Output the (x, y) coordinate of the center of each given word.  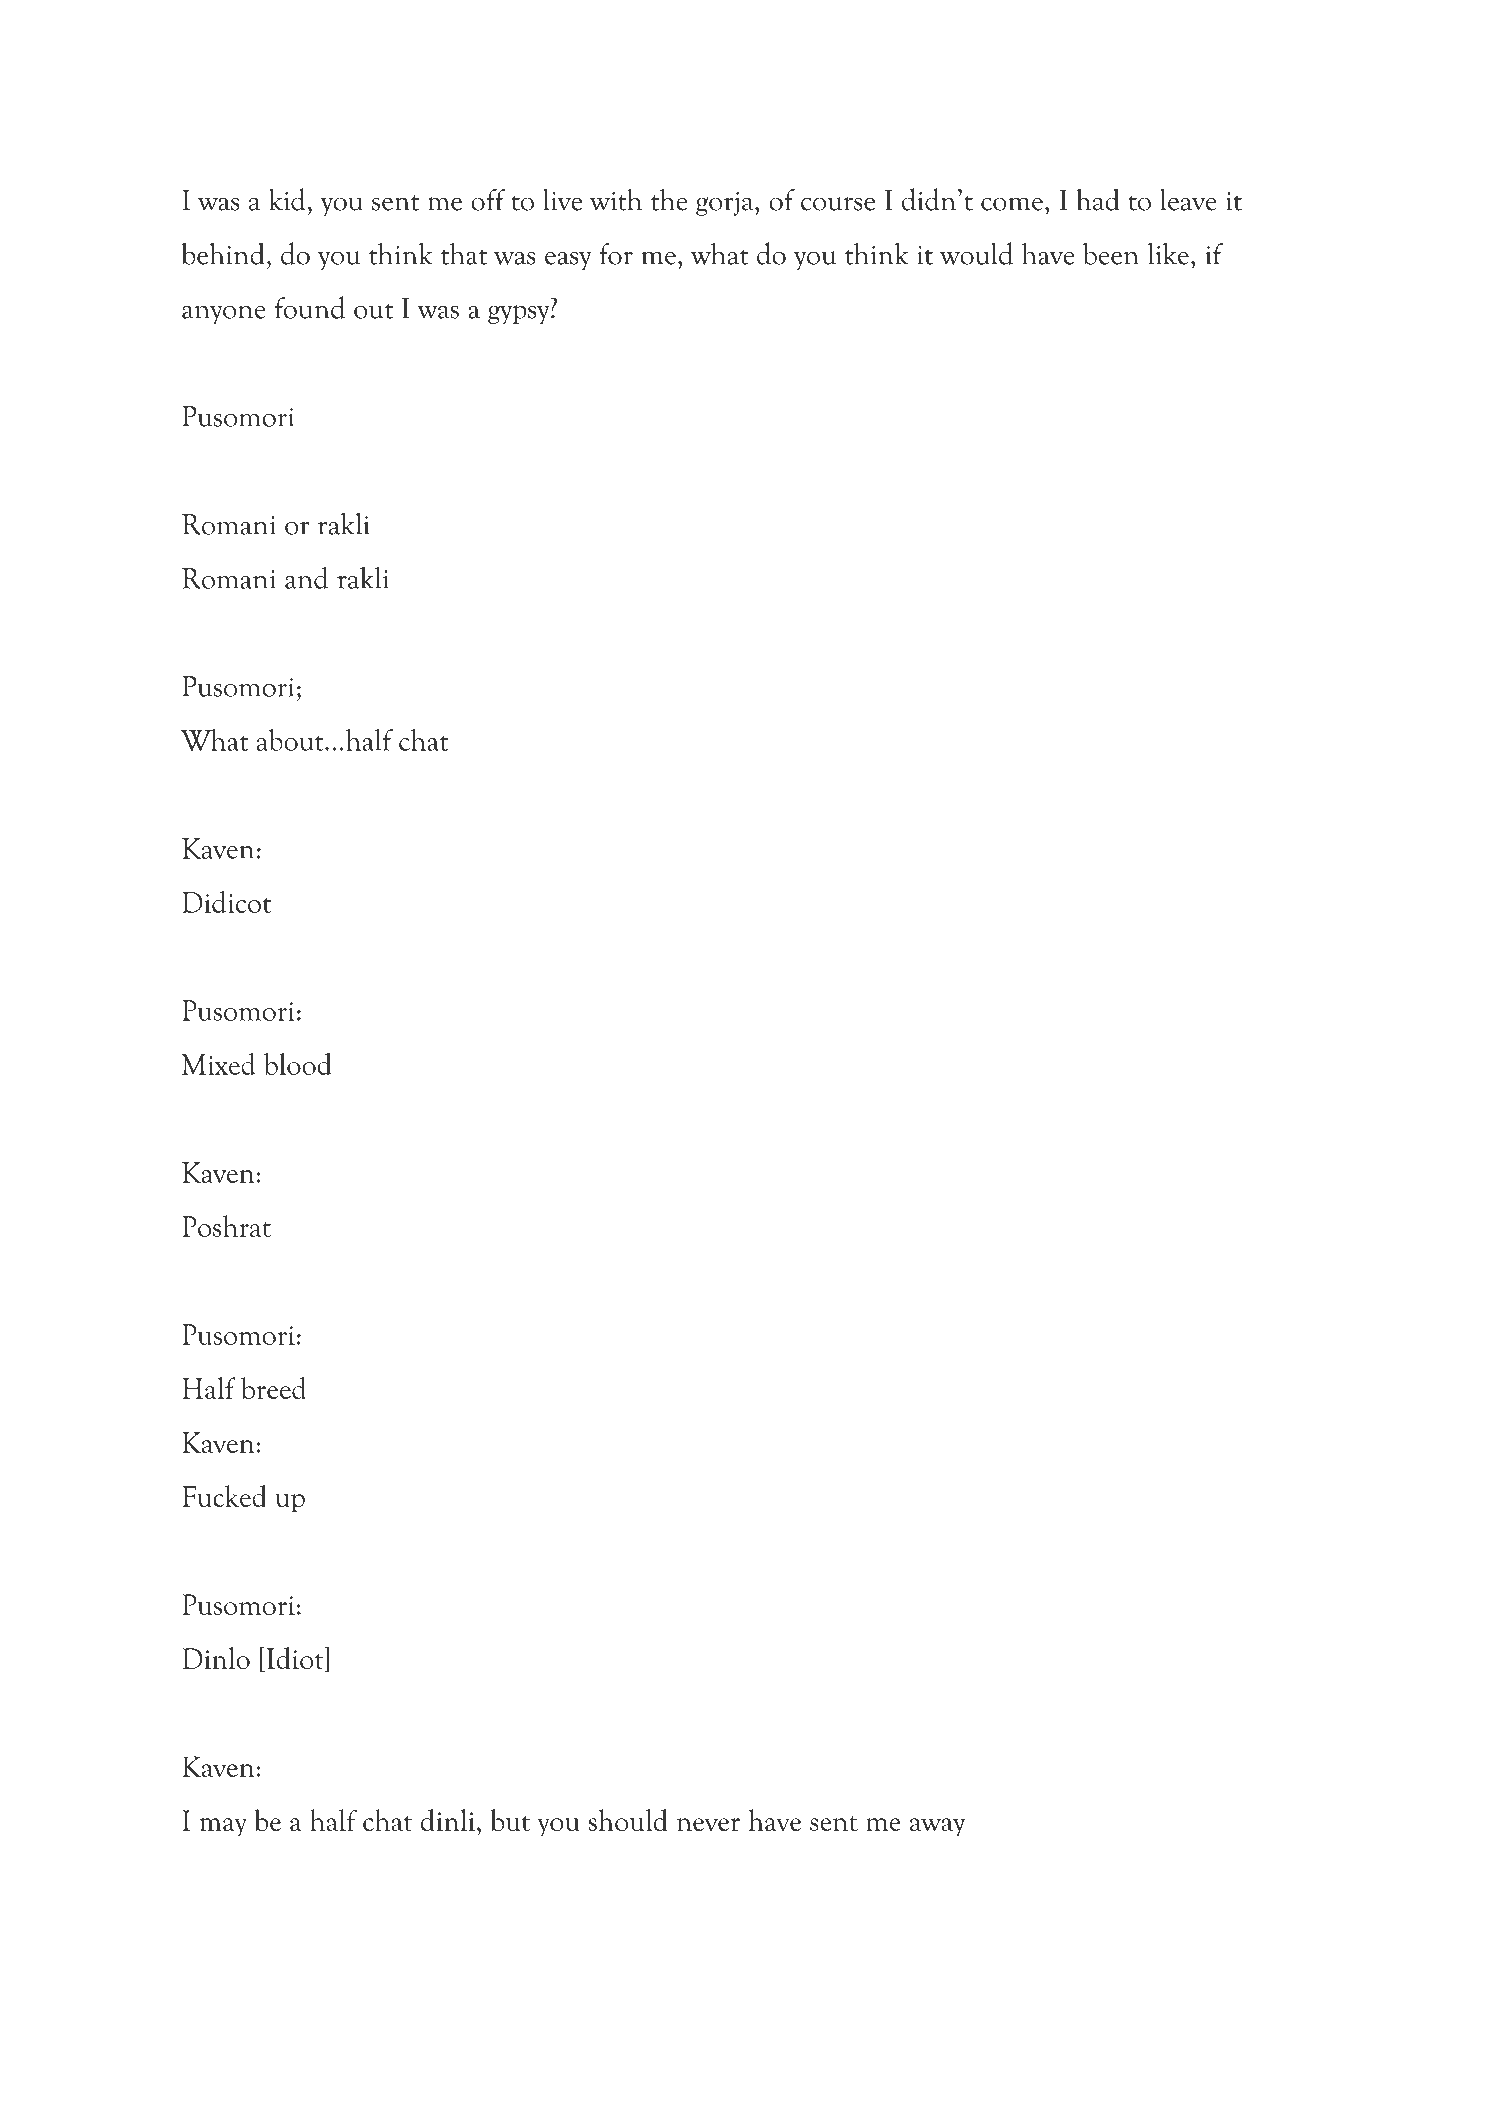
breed (273, 1388)
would (976, 253)
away (937, 1827)
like (1168, 253)
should (628, 1820)
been (1111, 253)
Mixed (218, 1064)
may (223, 1827)
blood (298, 1064)
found (310, 307)
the (669, 199)
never (708, 1824)
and (306, 577)
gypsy (520, 314)
